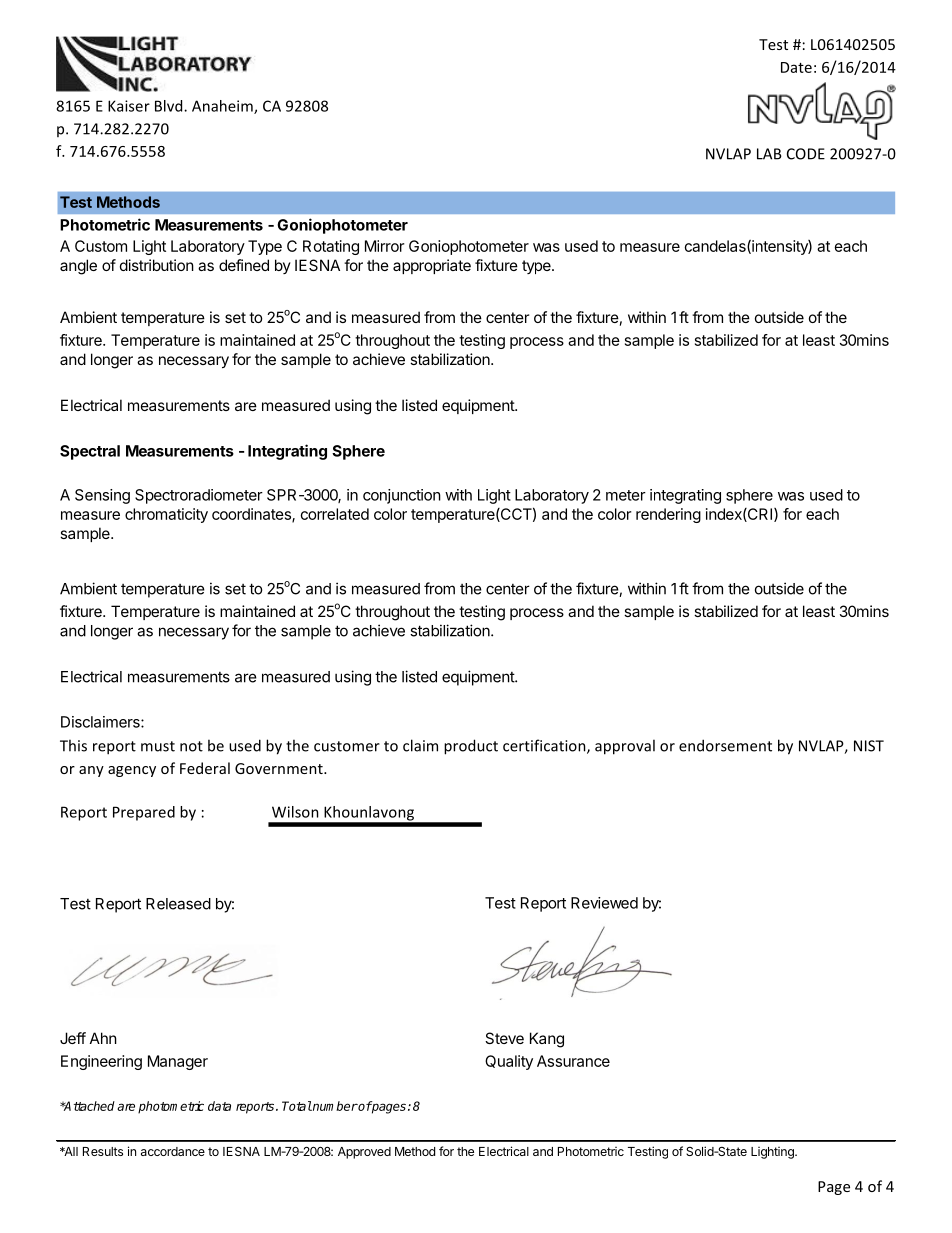 Image resolution: width=952 pixels, height=1233 pixels. What do you see at coordinates (668, 515) in the screenshot?
I see `rendering` at bounding box center [668, 515].
